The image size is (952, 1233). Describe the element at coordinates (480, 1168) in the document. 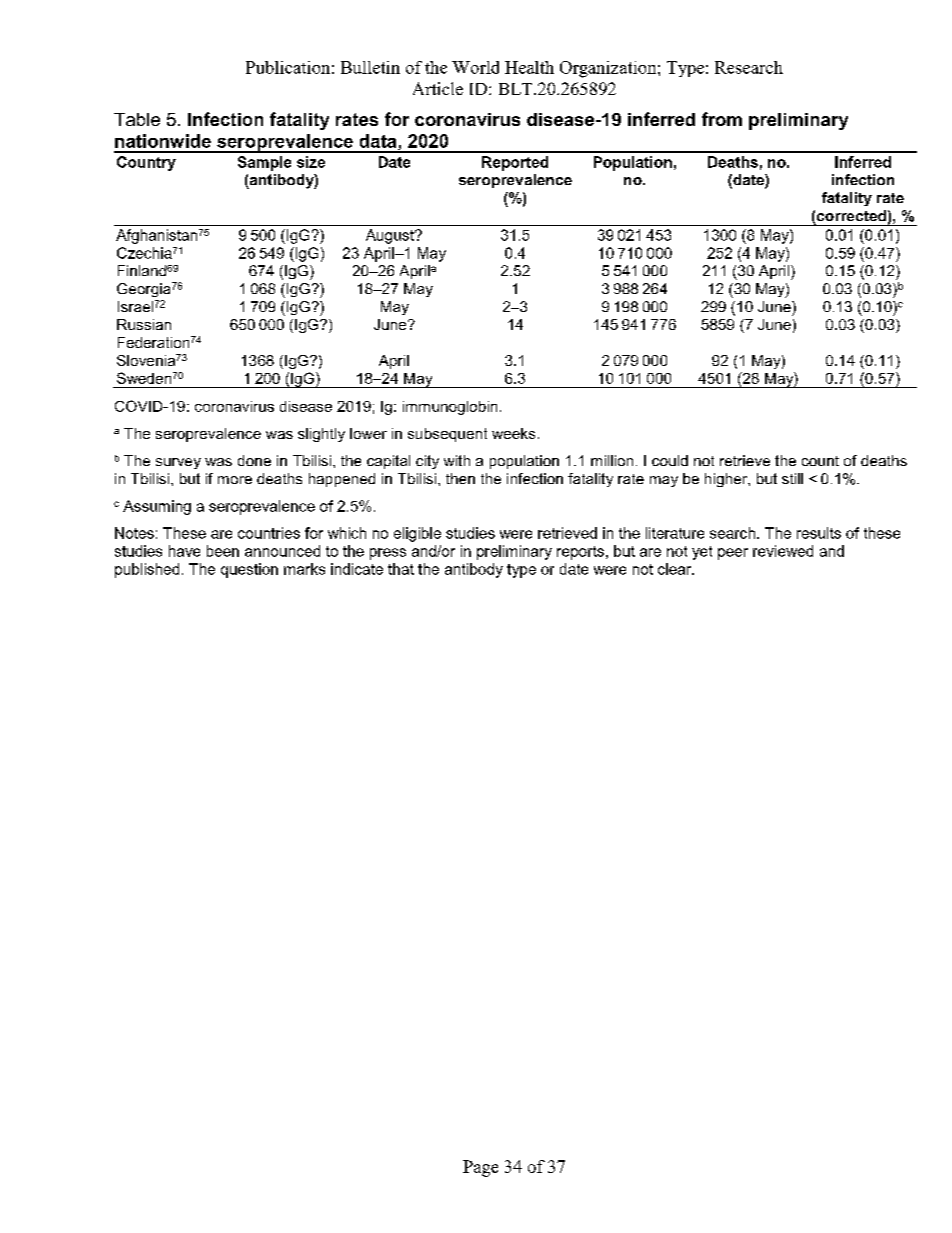

I see `Page` at that location.
